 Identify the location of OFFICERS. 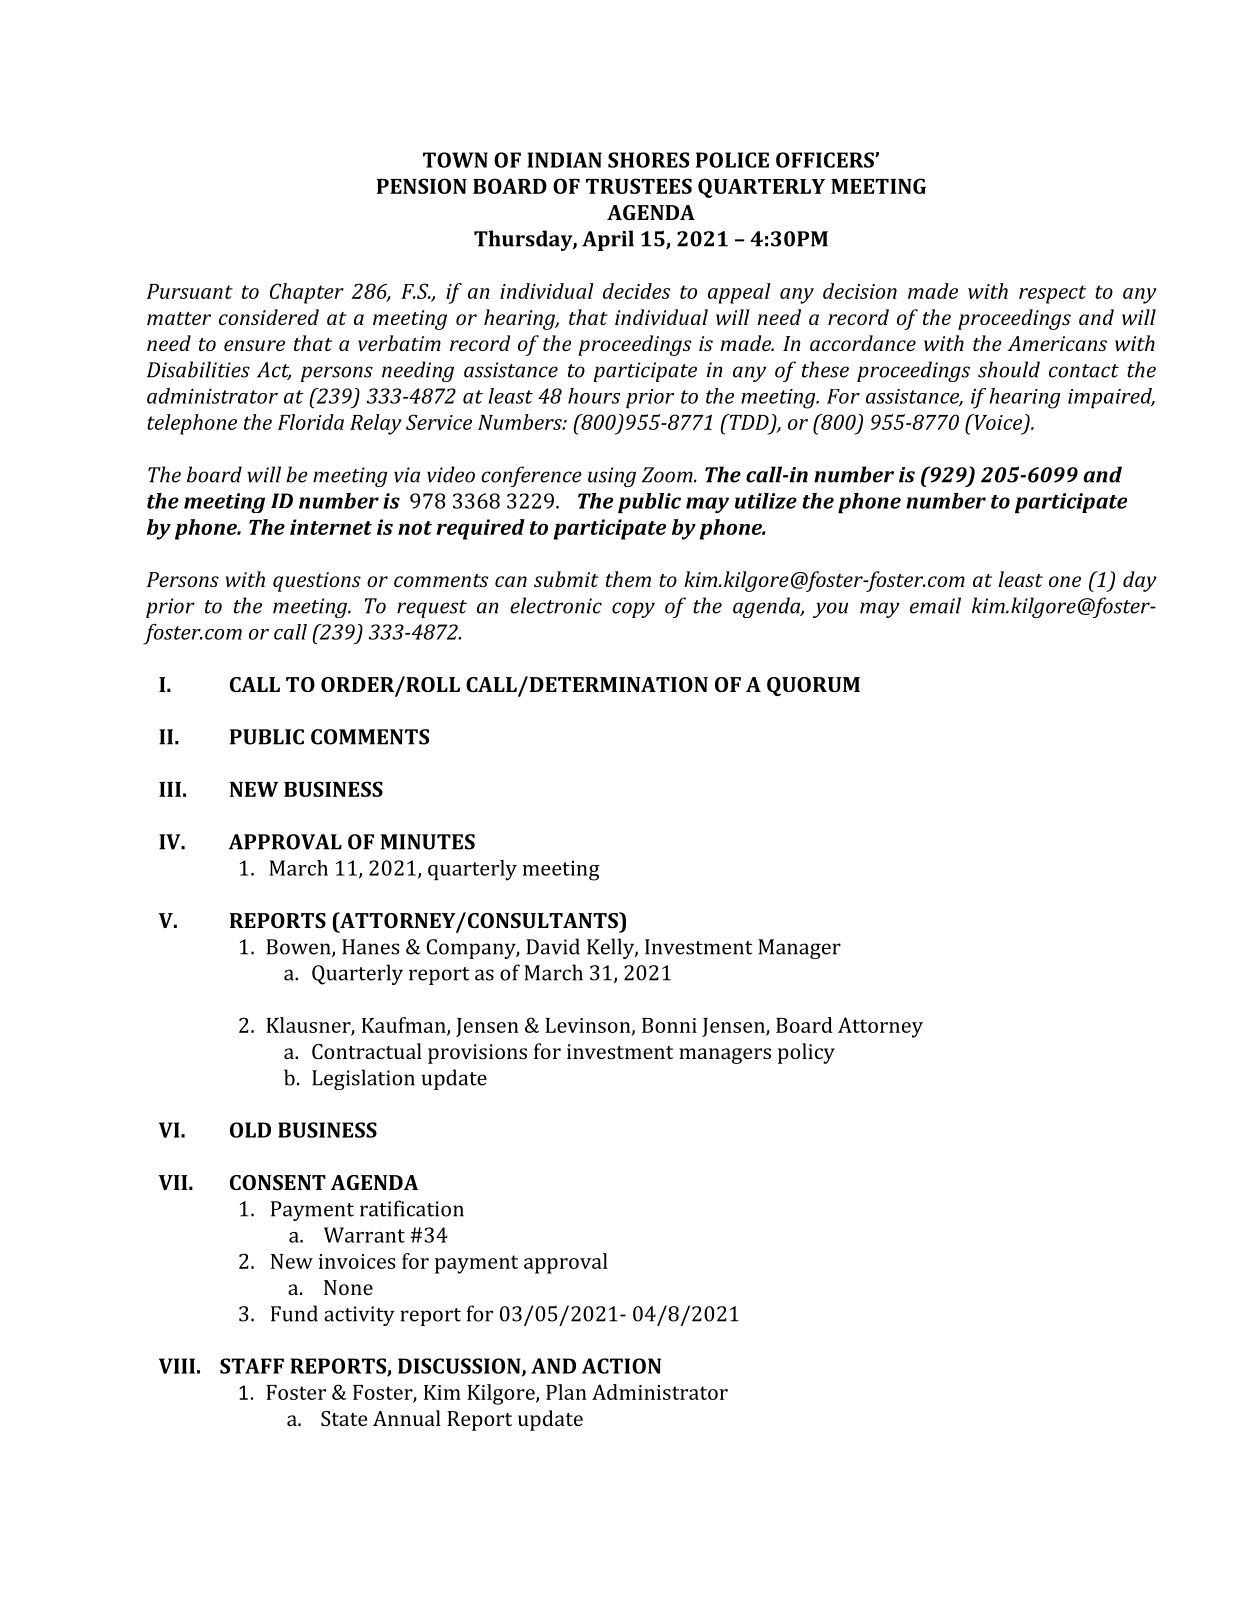
(826, 160).
